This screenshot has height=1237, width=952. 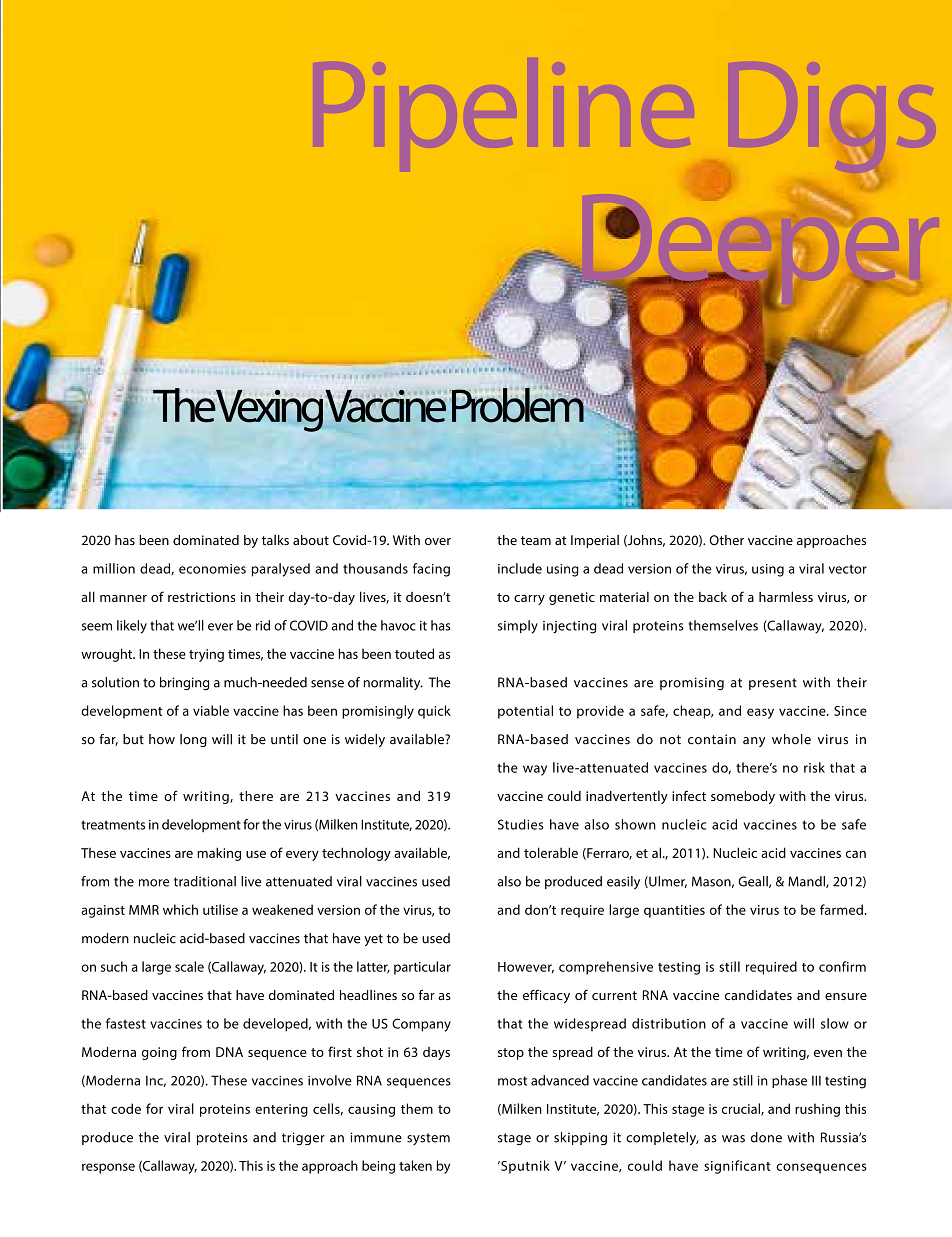 I want to click on done, so click(x=766, y=1137).
